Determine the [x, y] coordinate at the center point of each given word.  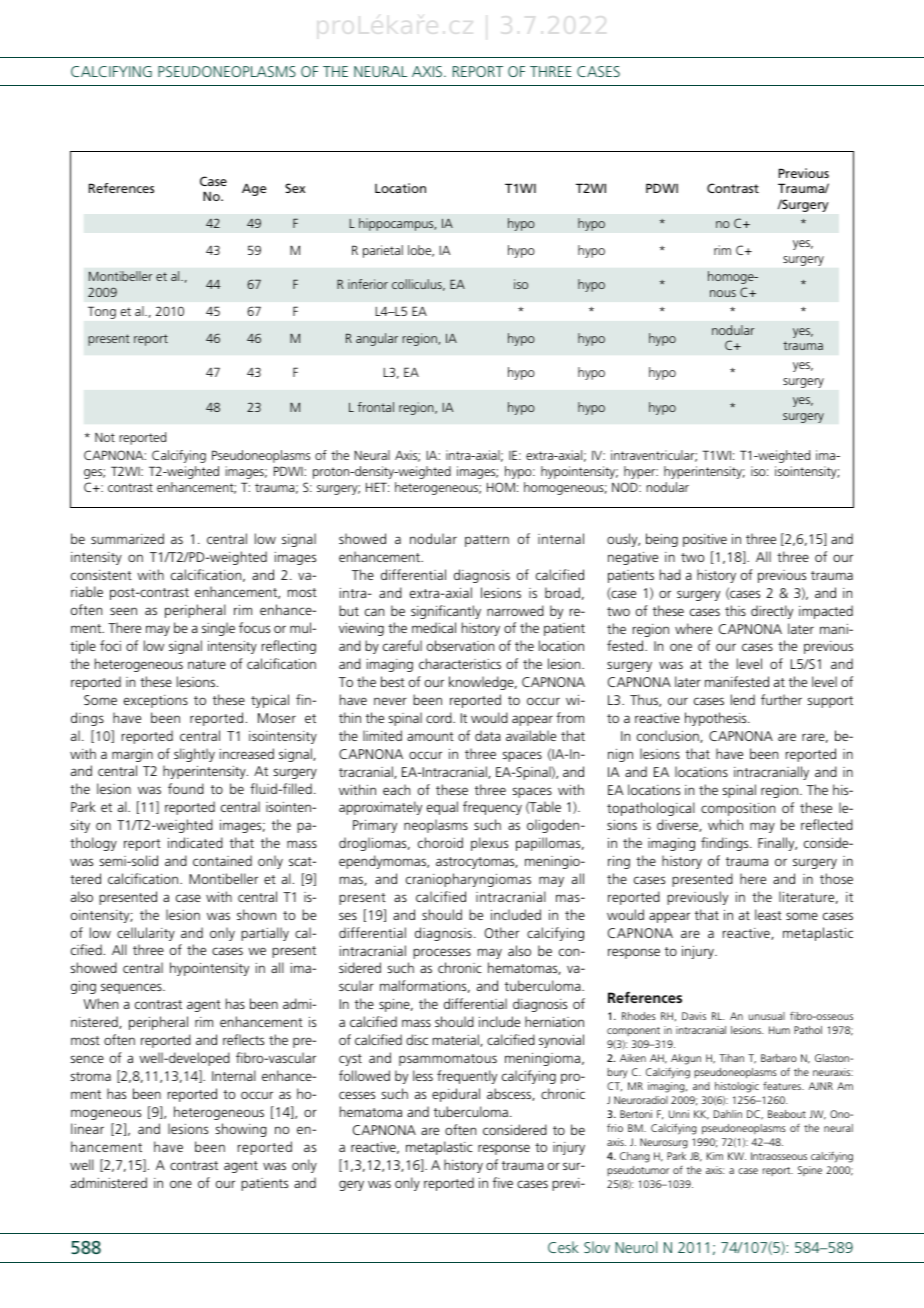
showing [241, 1130]
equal [442, 808]
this [735, 610]
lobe [421, 251]
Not [105, 437]
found [186, 788]
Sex [295, 188]
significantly [446, 612]
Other [501, 932]
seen [123, 611]
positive [705, 540]
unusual [767, 1016]
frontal [376, 407]
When [100, 1003]
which [725, 824]
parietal [383, 251]
